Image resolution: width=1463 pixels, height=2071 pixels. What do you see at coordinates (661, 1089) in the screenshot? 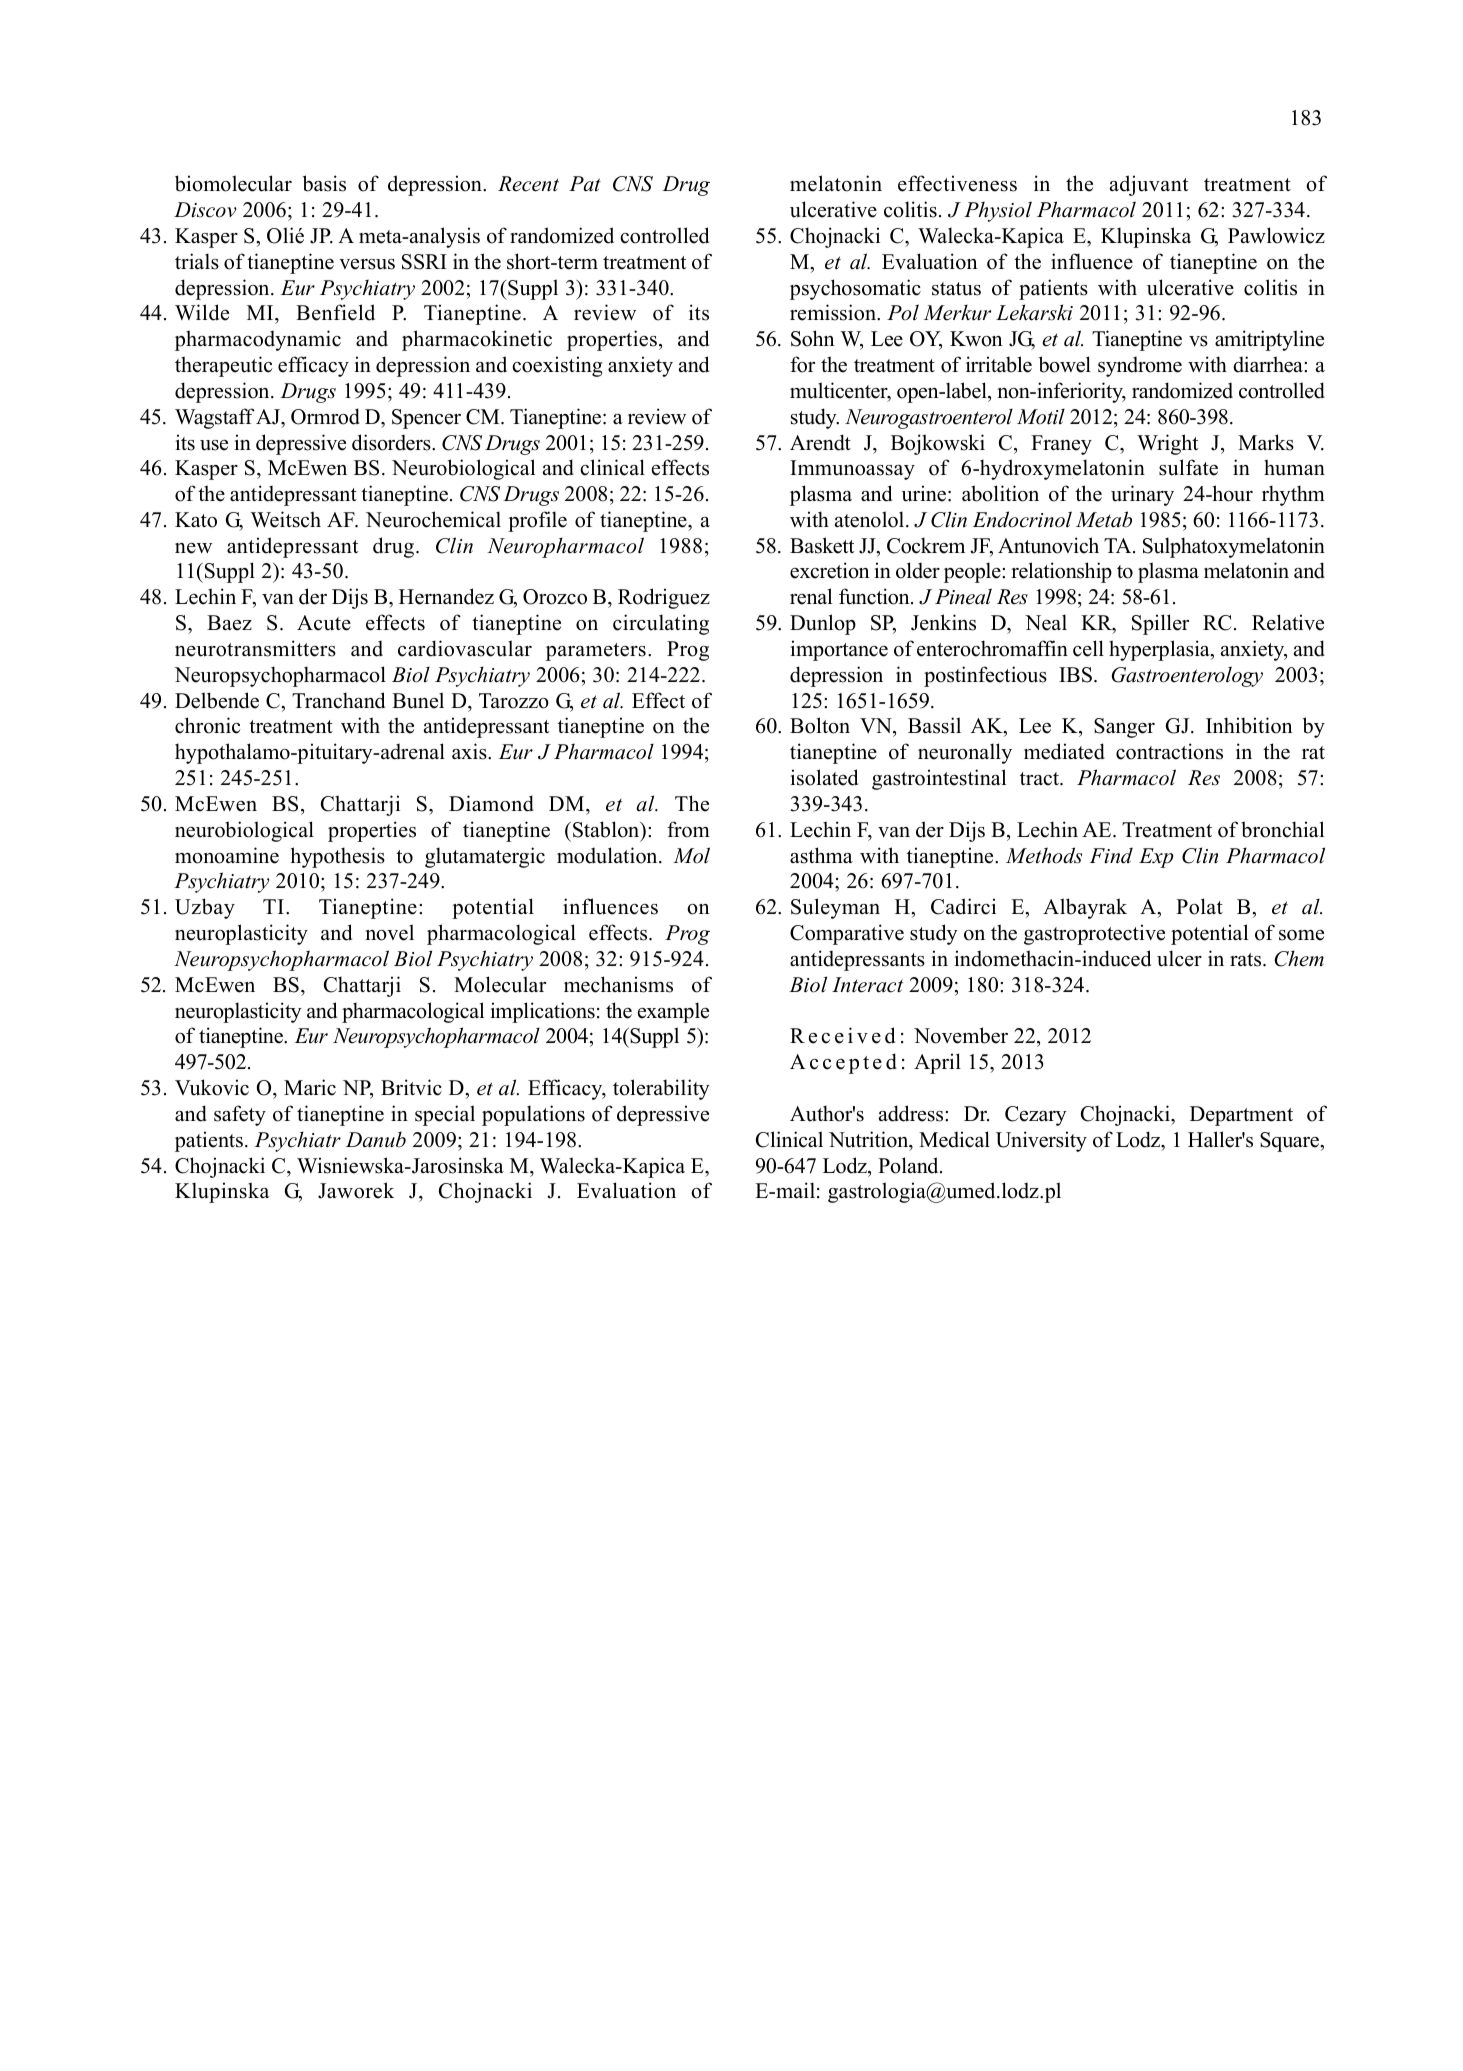
I see `tolerability` at bounding box center [661, 1089].
